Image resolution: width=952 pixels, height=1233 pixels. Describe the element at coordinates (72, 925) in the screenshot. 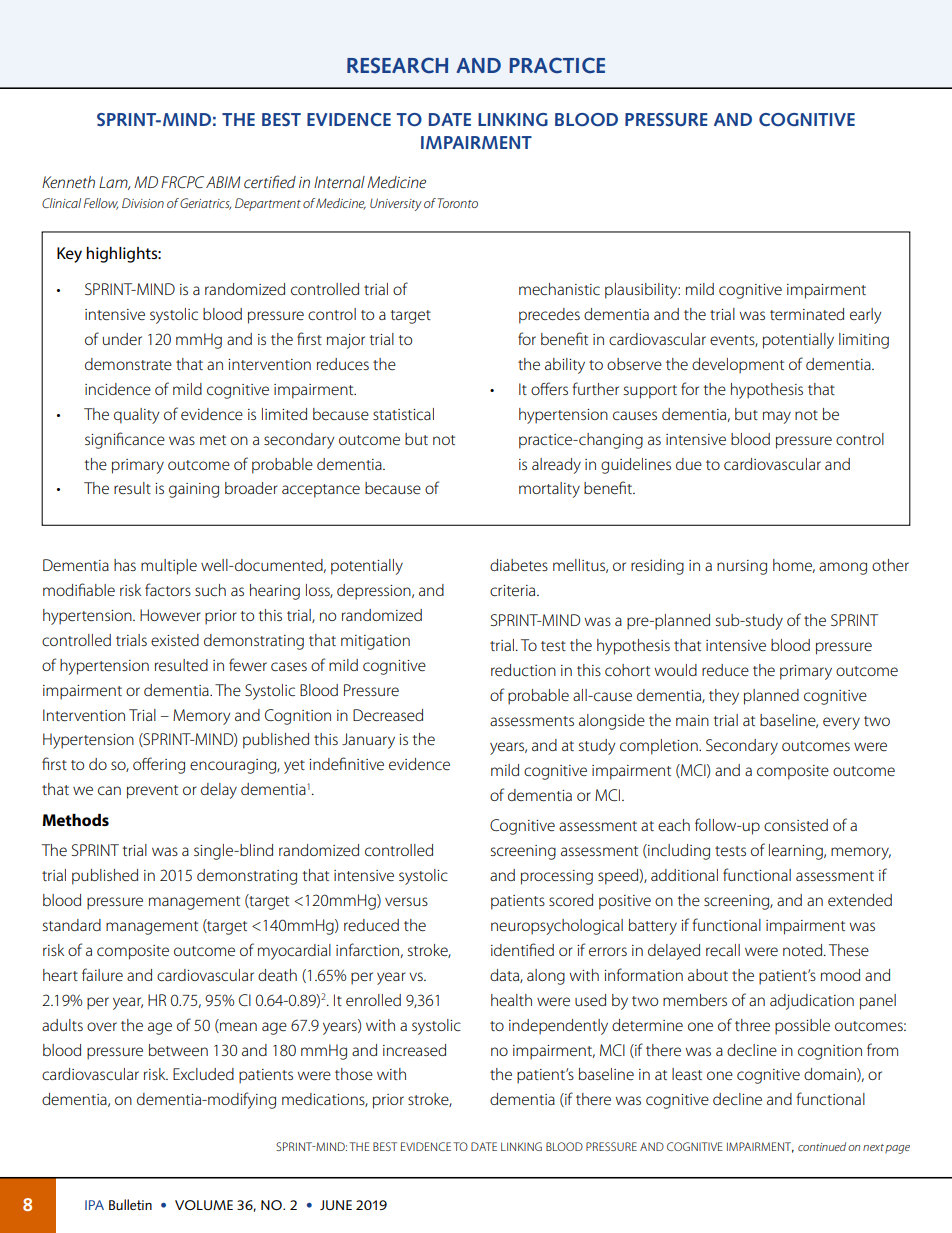

I see `standard` at that location.
